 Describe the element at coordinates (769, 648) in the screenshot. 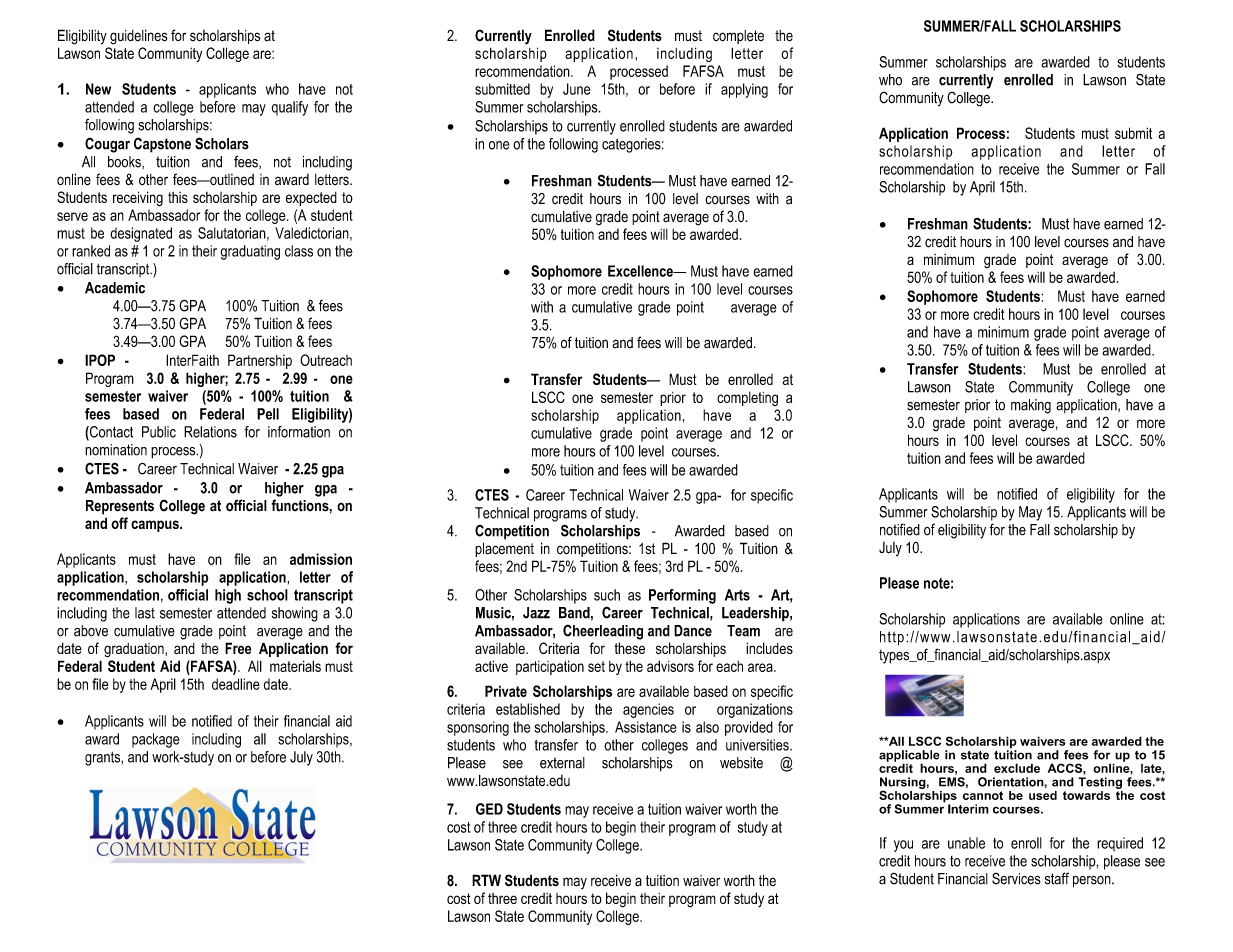

I see `includes` at that location.
